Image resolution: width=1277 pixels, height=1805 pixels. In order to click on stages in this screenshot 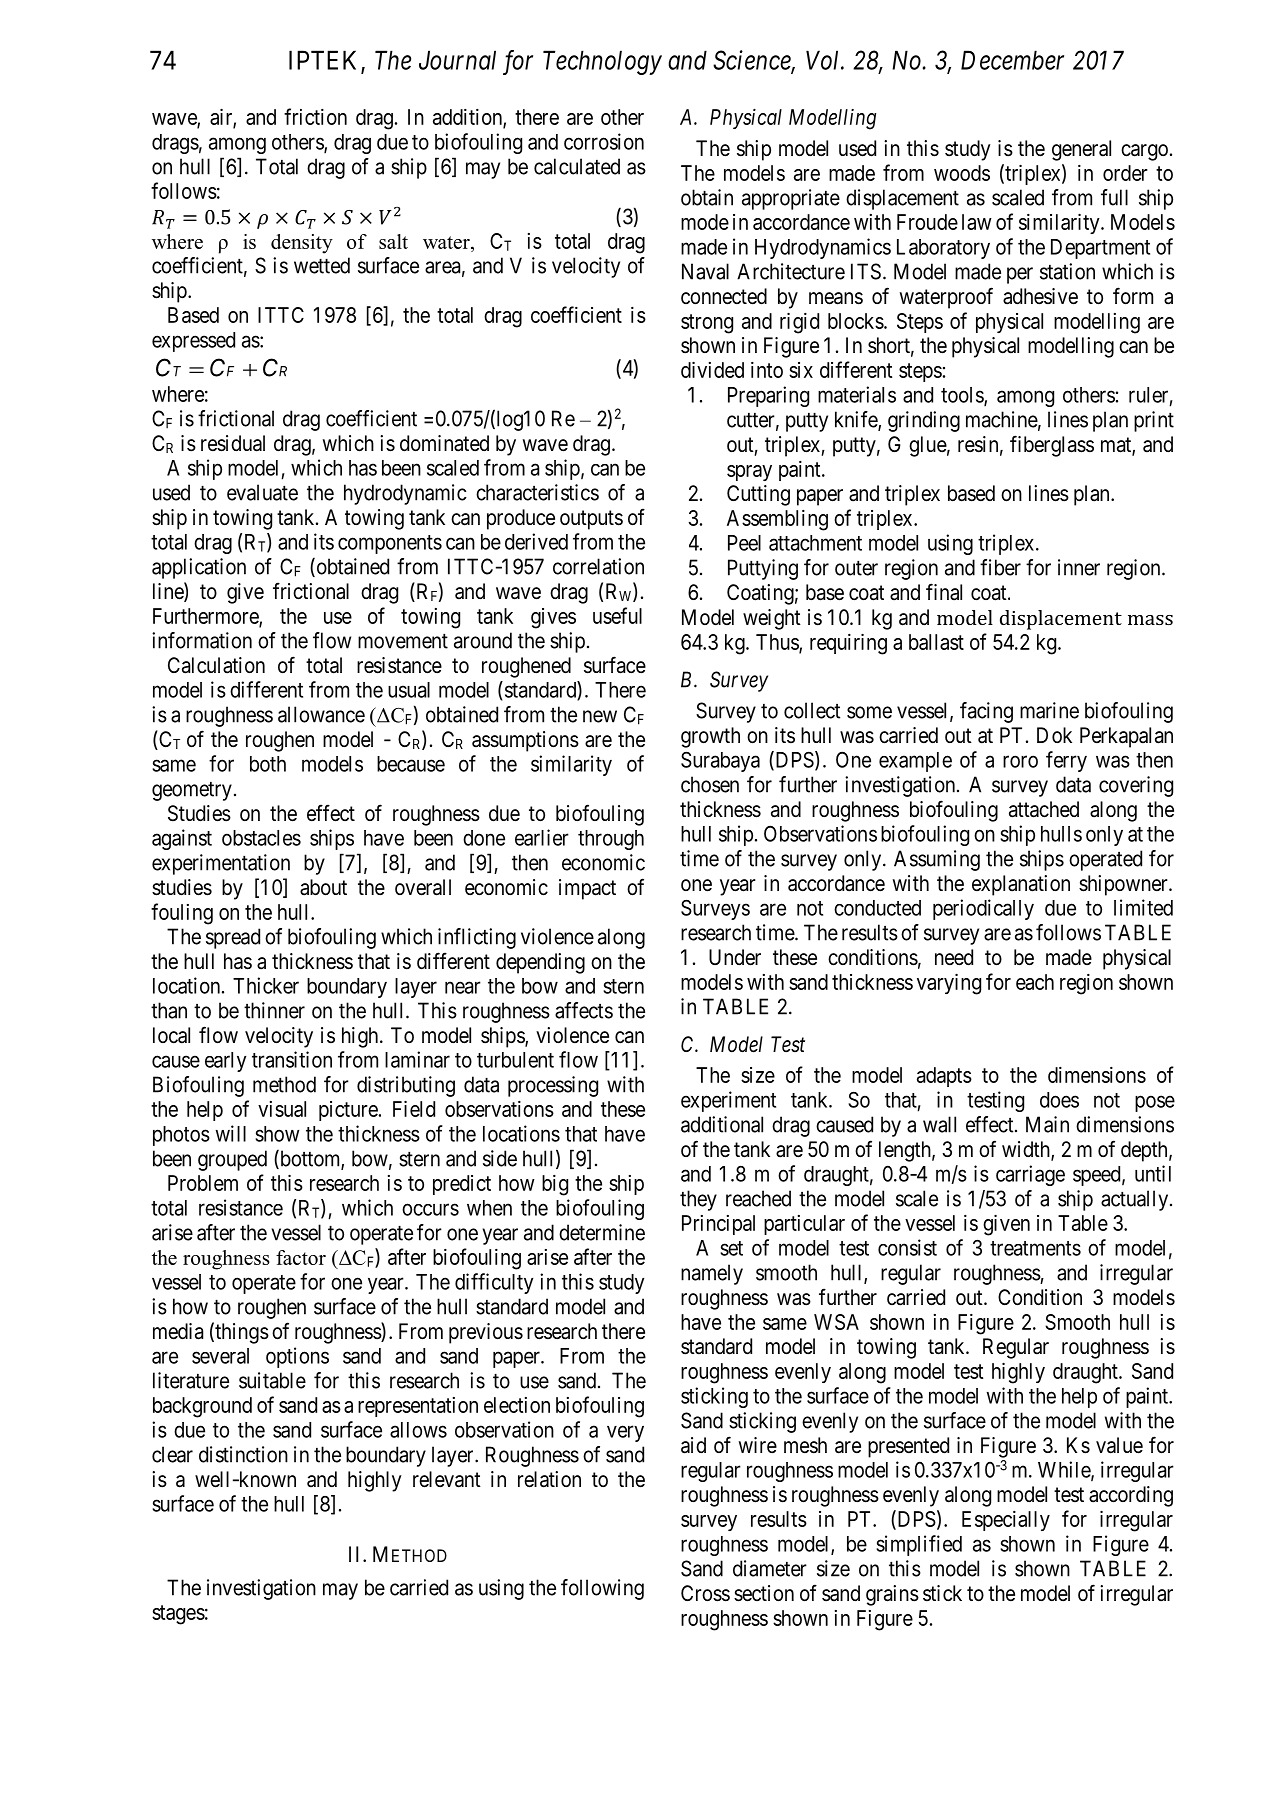, I will do `click(178, 1615)`.
